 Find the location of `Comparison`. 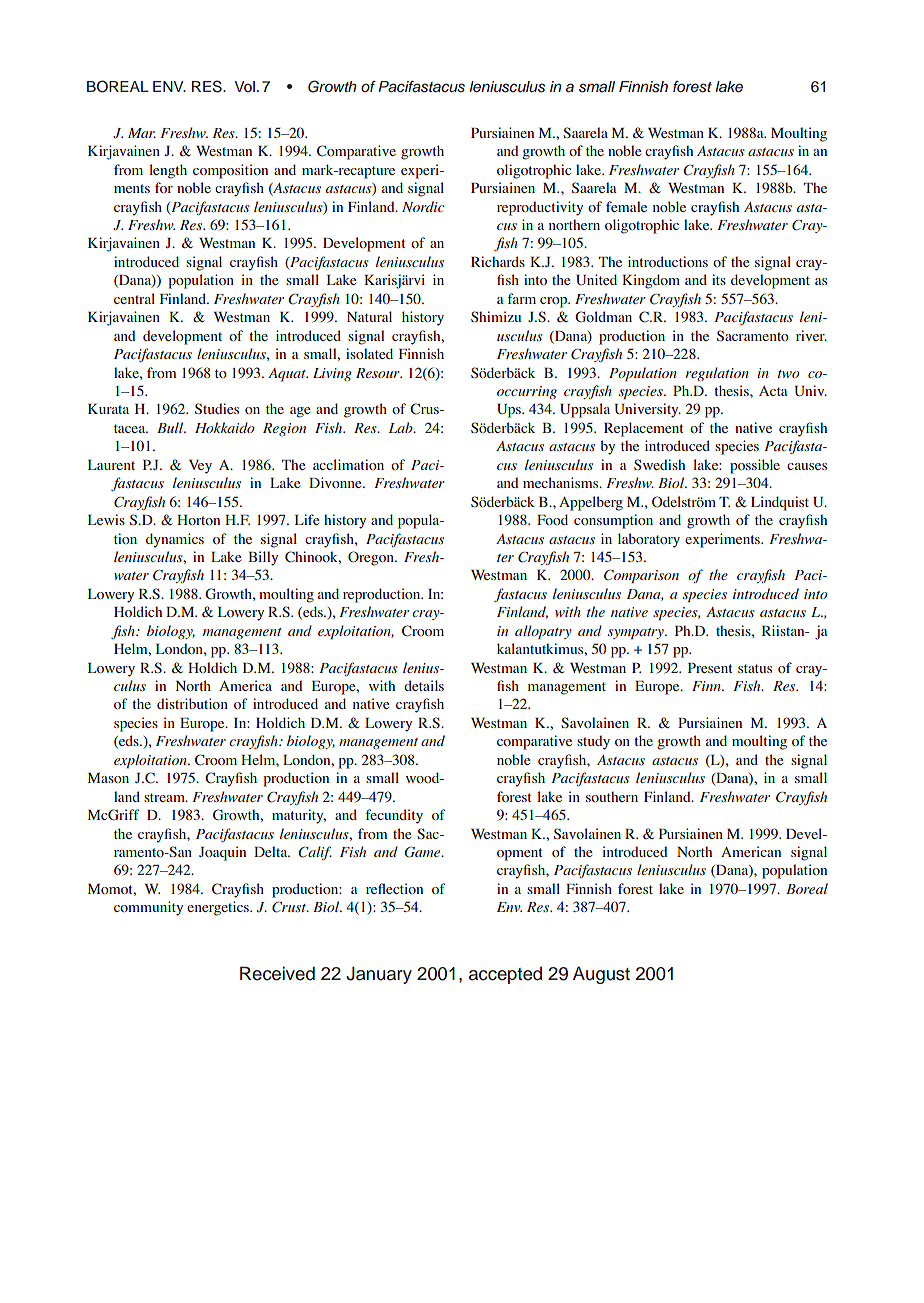

Comparison is located at coordinates (641, 576).
